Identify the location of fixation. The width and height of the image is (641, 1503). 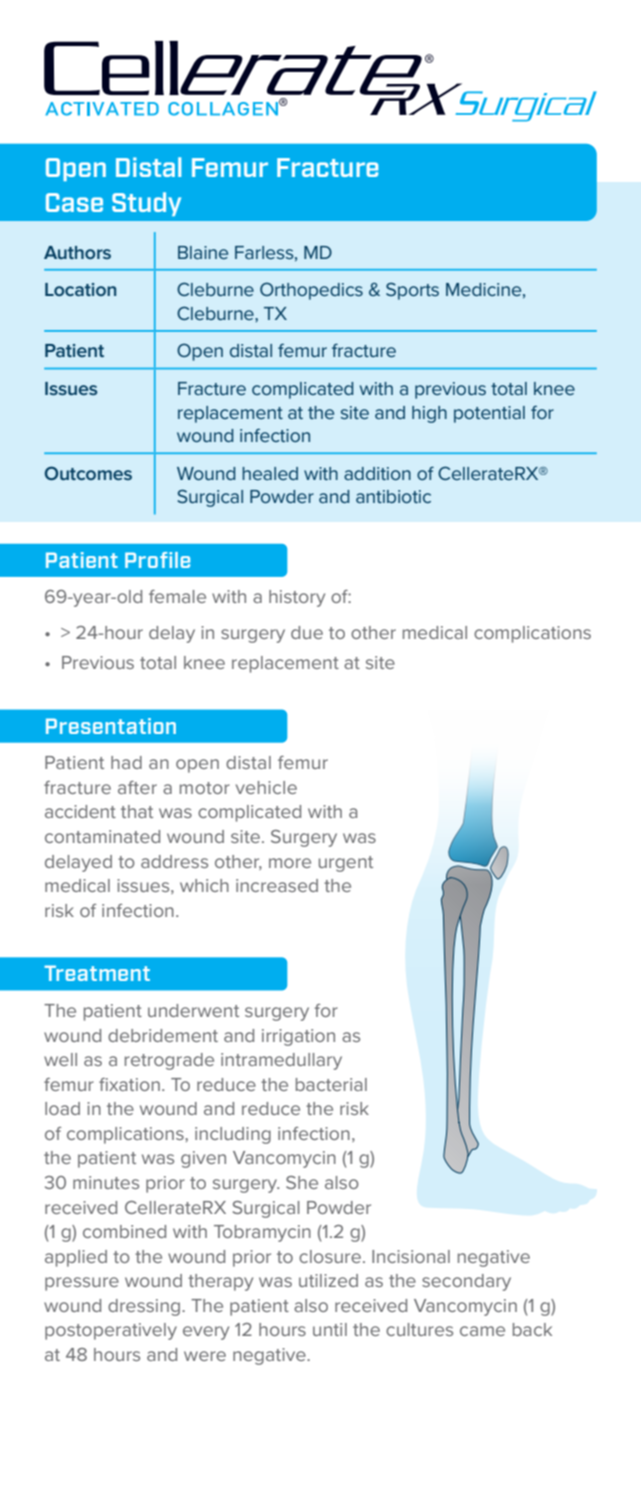
(129, 1084).
